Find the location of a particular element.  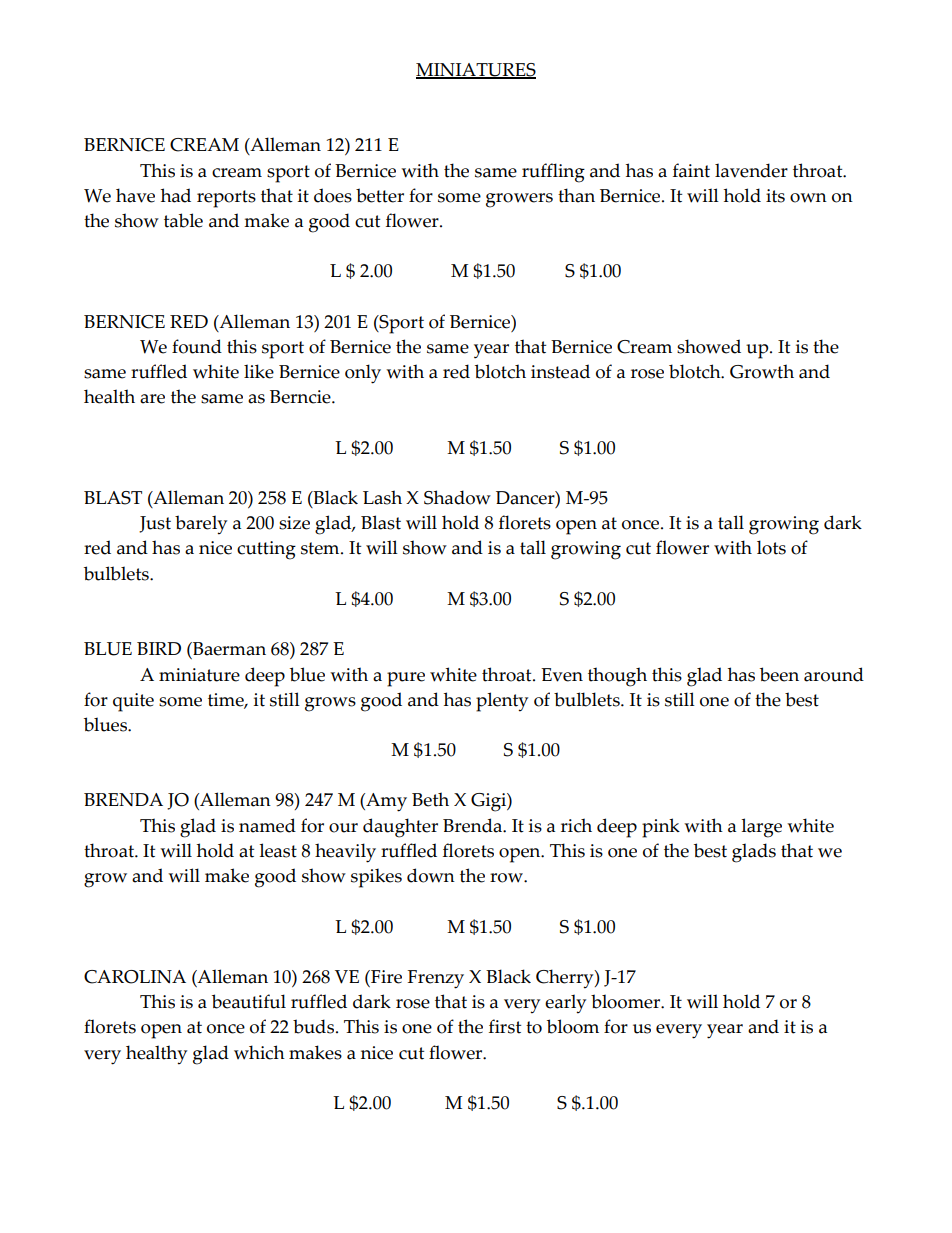

early is located at coordinates (565, 1004).
